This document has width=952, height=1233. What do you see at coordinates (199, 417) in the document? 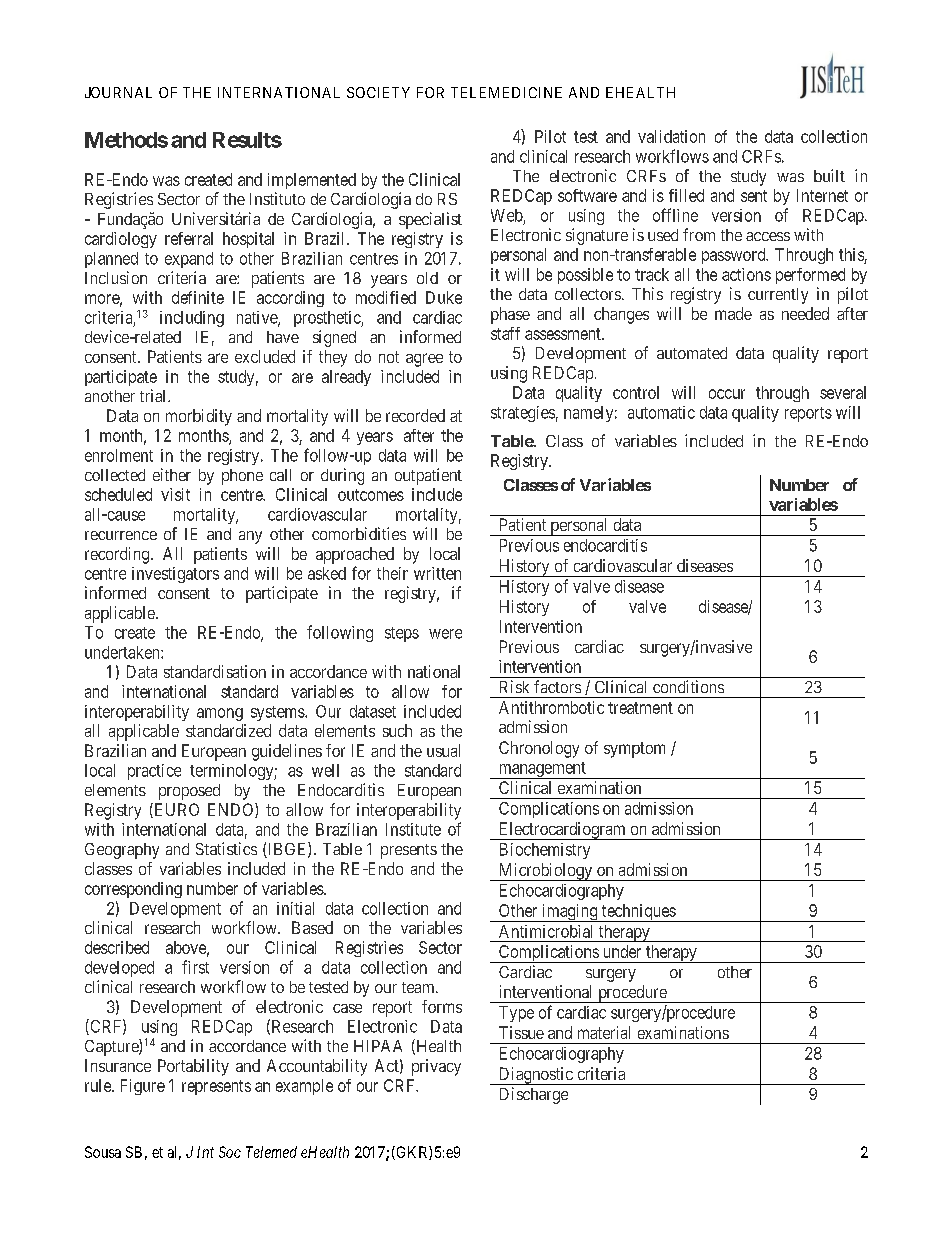
I see `morbidity` at bounding box center [199, 417].
